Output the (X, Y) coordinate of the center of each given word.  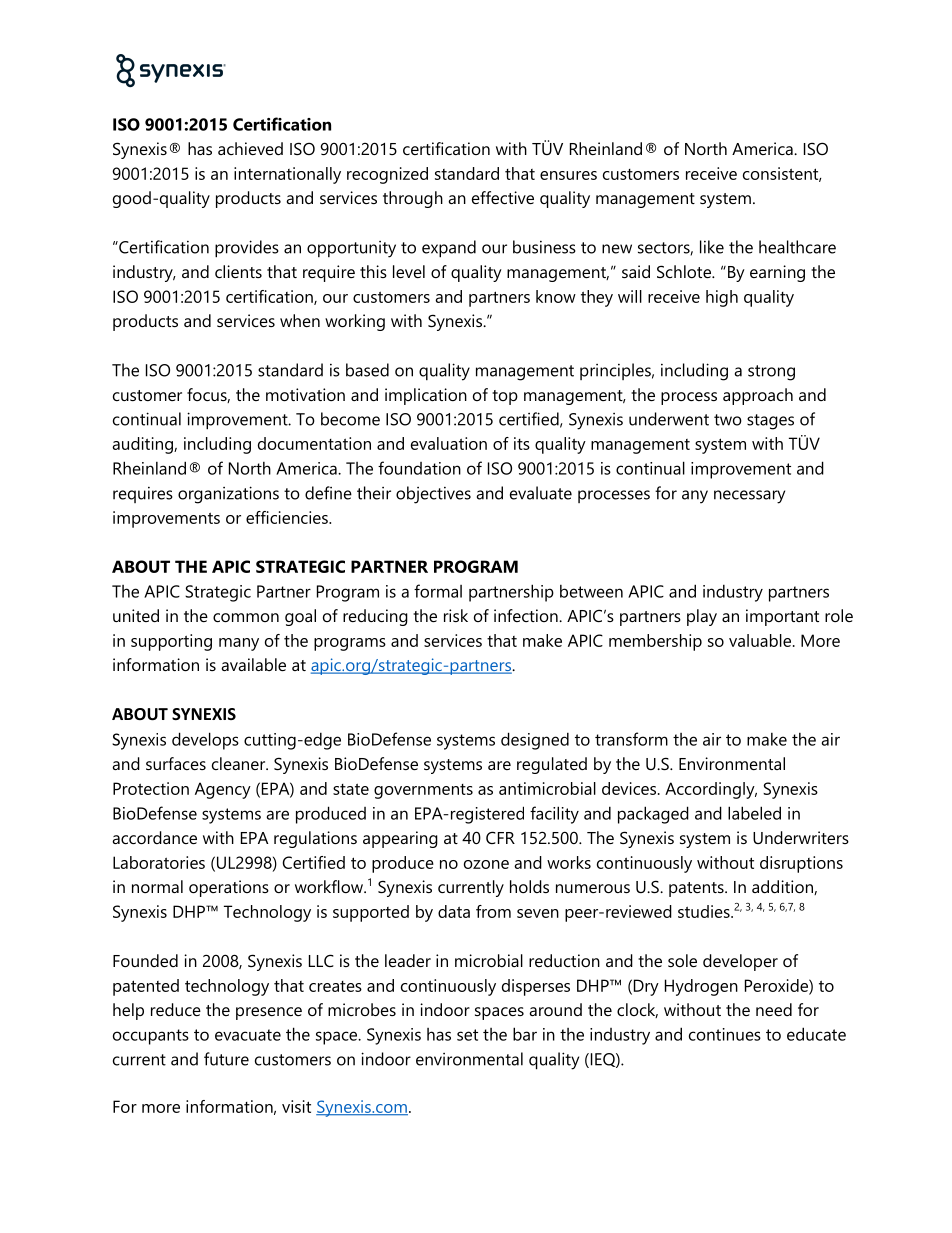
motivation (305, 394)
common (246, 617)
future (226, 1059)
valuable (760, 640)
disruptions (801, 864)
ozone (486, 864)
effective (503, 197)
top (505, 397)
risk (456, 615)
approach (758, 396)
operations (229, 888)
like (712, 247)
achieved (250, 148)
